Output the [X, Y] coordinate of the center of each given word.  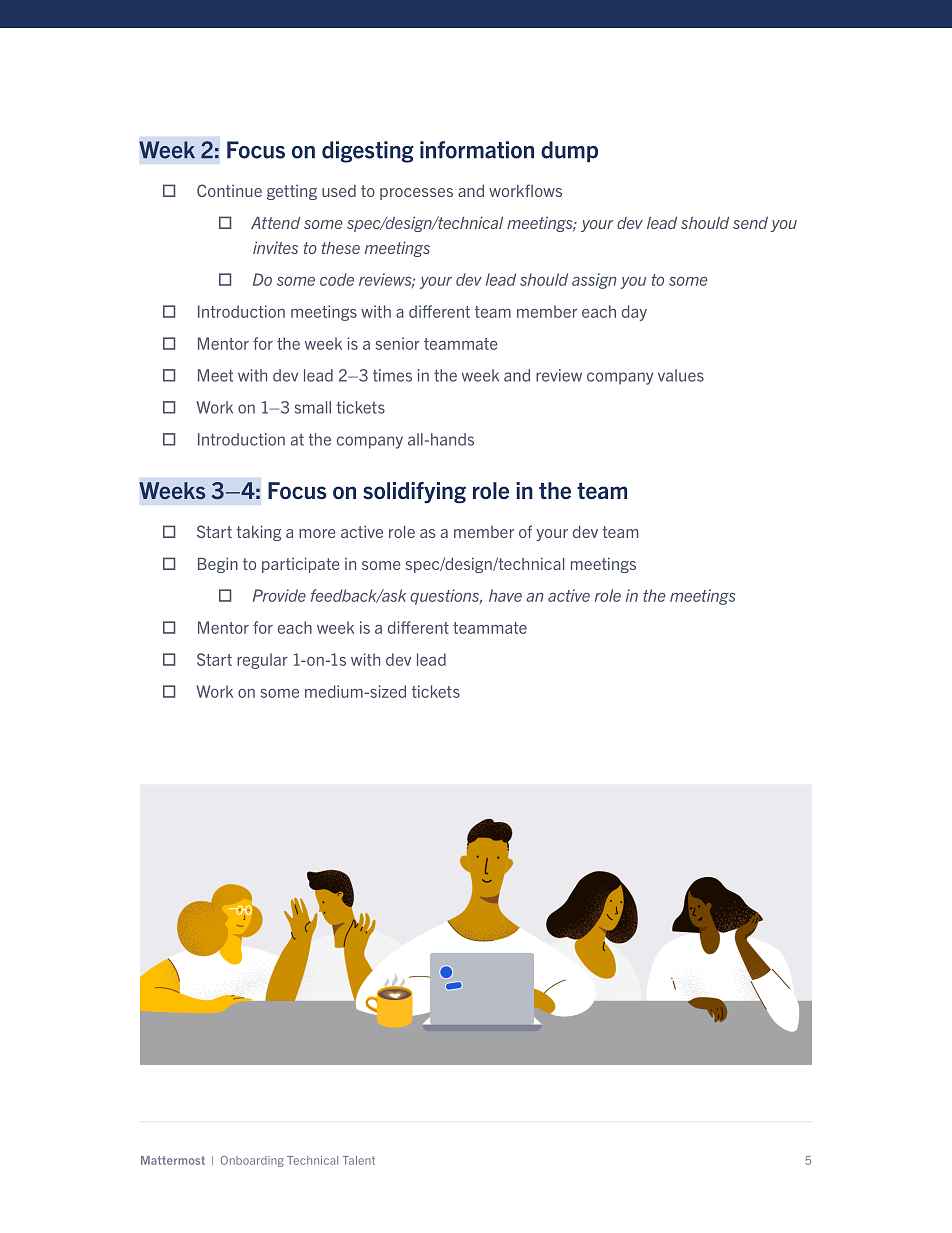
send [750, 223]
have [505, 595]
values [681, 375]
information [477, 150]
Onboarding [252, 1161]
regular [262, 661]
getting [292, 192]
